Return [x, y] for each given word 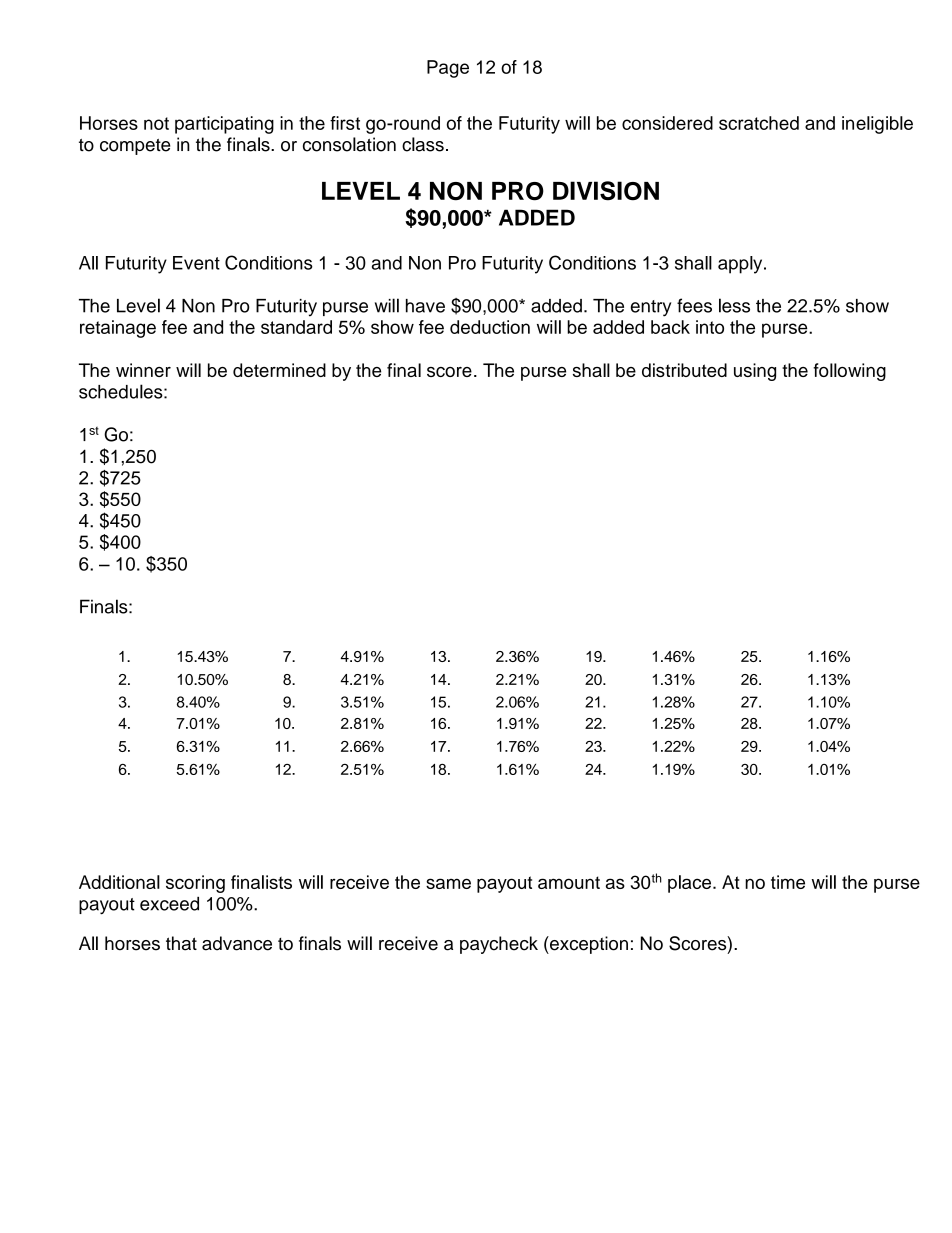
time [788, 882]
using [755, 372]
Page [448, 69]
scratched [759, 123]
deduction [490, 327]
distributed [684, 370]
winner [143, 370]
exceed [169, 904]
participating [224, 125]
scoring [195, 884]
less [734, 305]
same [448, 883]
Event [196, 263]
